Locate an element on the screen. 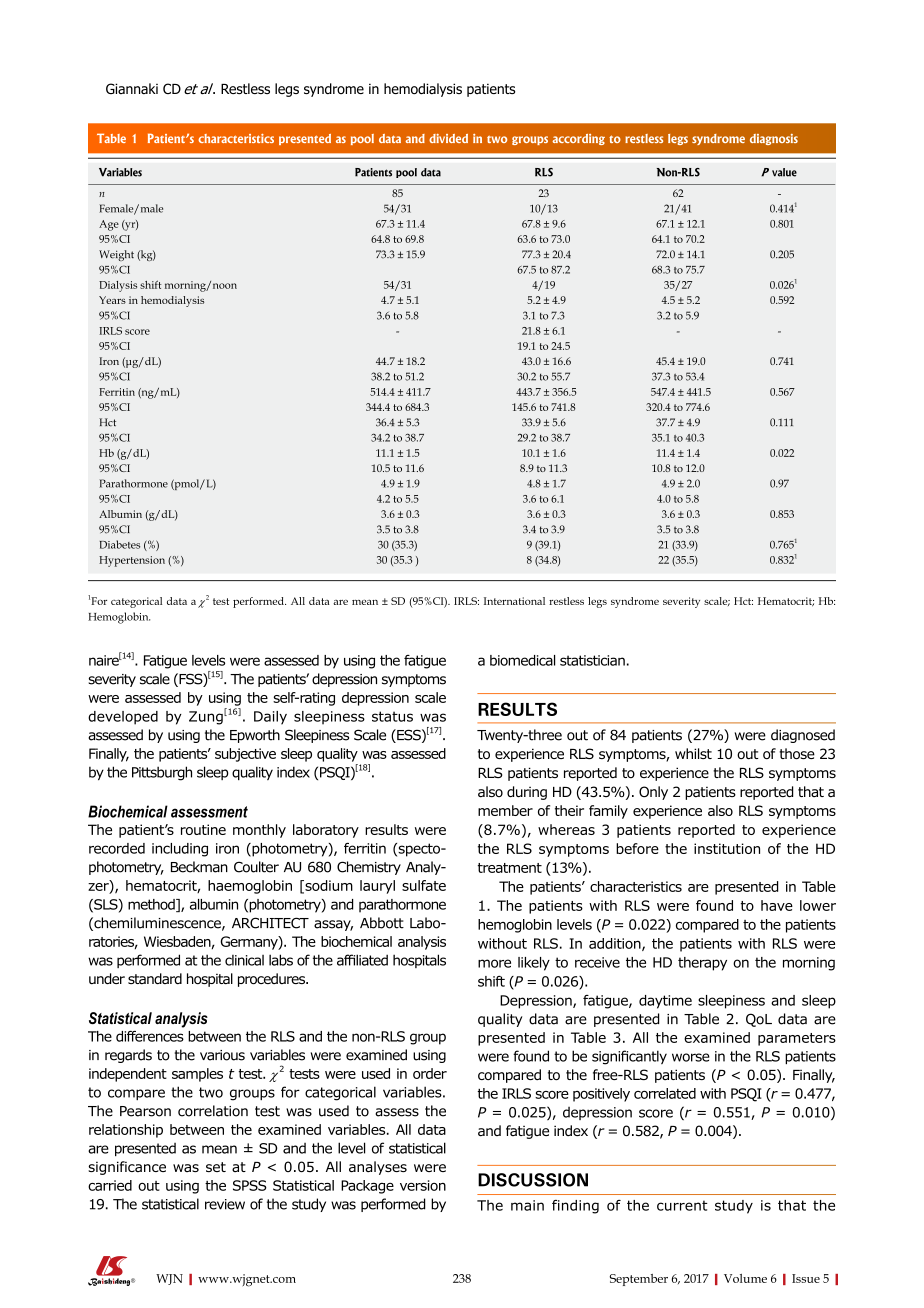 Image resolution: width=924 pixels, height=1308 pixels. value is located at coordinates (784, 172).
